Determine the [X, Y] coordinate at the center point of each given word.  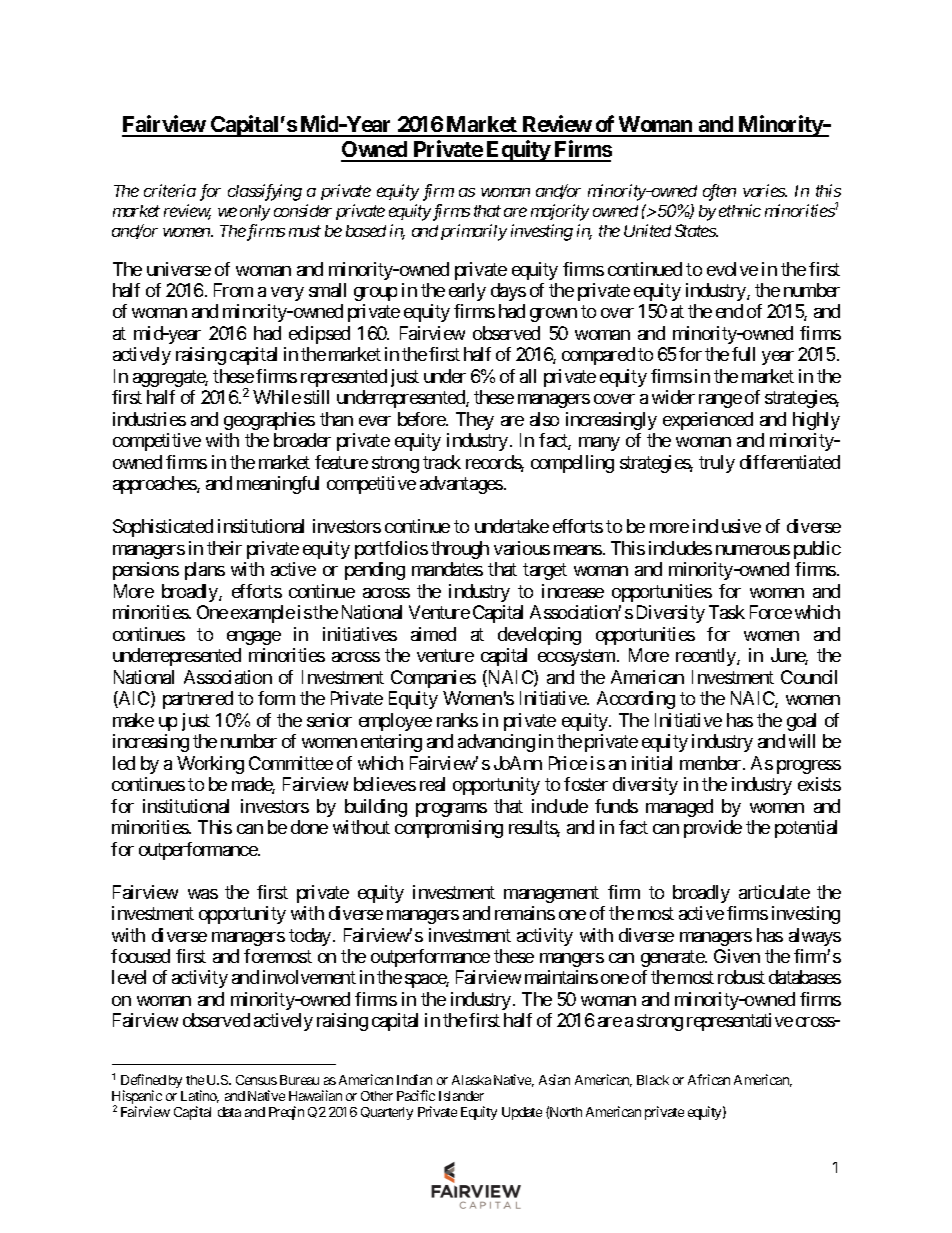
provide [713, 829]
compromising [449, 829]
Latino [200, 1096]
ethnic [740, 210]
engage [254, 638]
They [475, 421]
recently [707, 657]
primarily [474, 232]
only [255, 213]
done [309, 827]
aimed [433, 634]
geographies [269, 421]
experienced [708, 421]
